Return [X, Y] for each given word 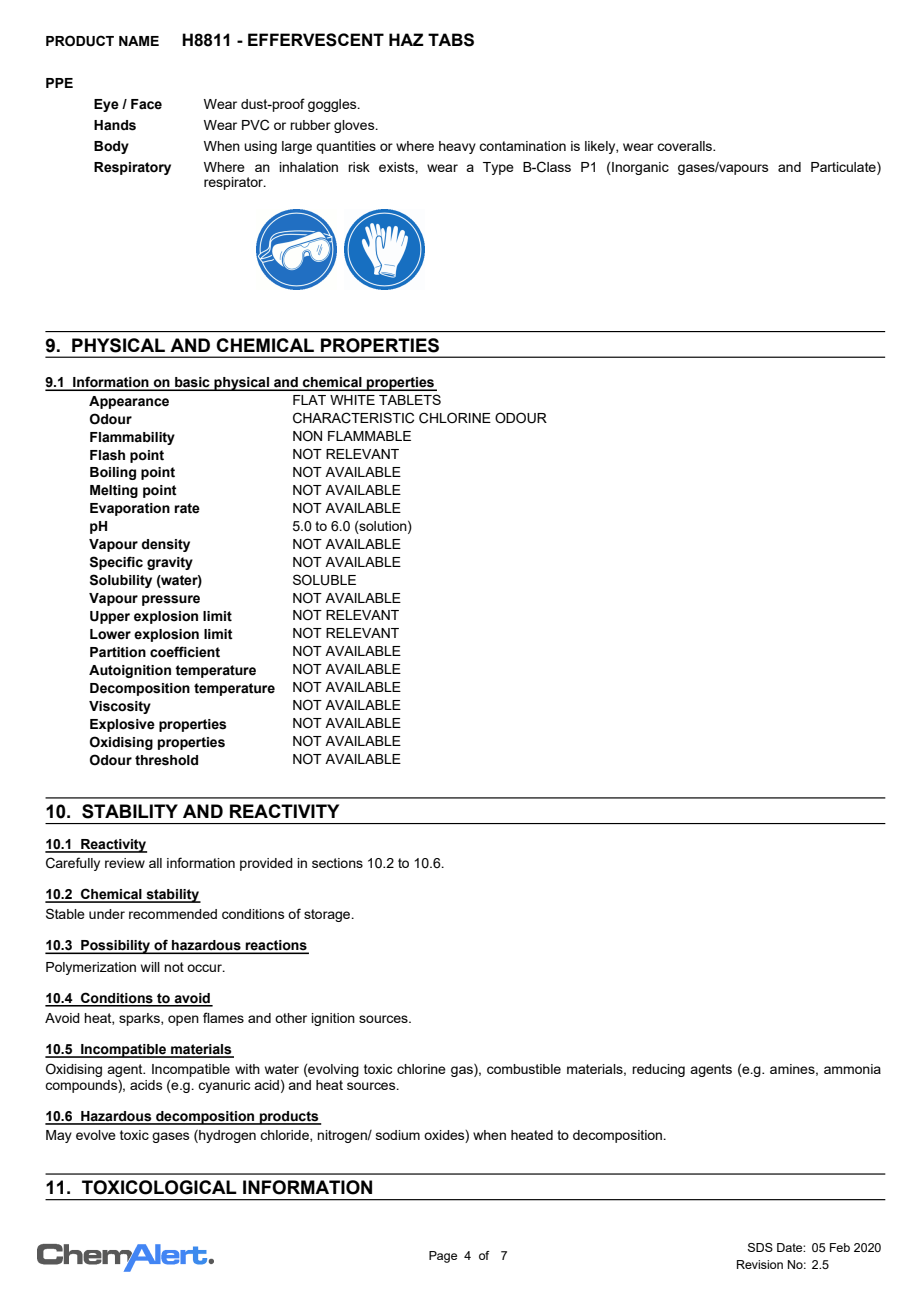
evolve [96, 1135]
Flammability [132, 438]
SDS [760, 1247]
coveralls [686, 146]
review [125, 863]
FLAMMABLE [369, 436]
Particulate [844, 166]
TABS [451, 40]
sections [337, 863]
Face [146, 104]
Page [443, 1257]
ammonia [852, 1069]
